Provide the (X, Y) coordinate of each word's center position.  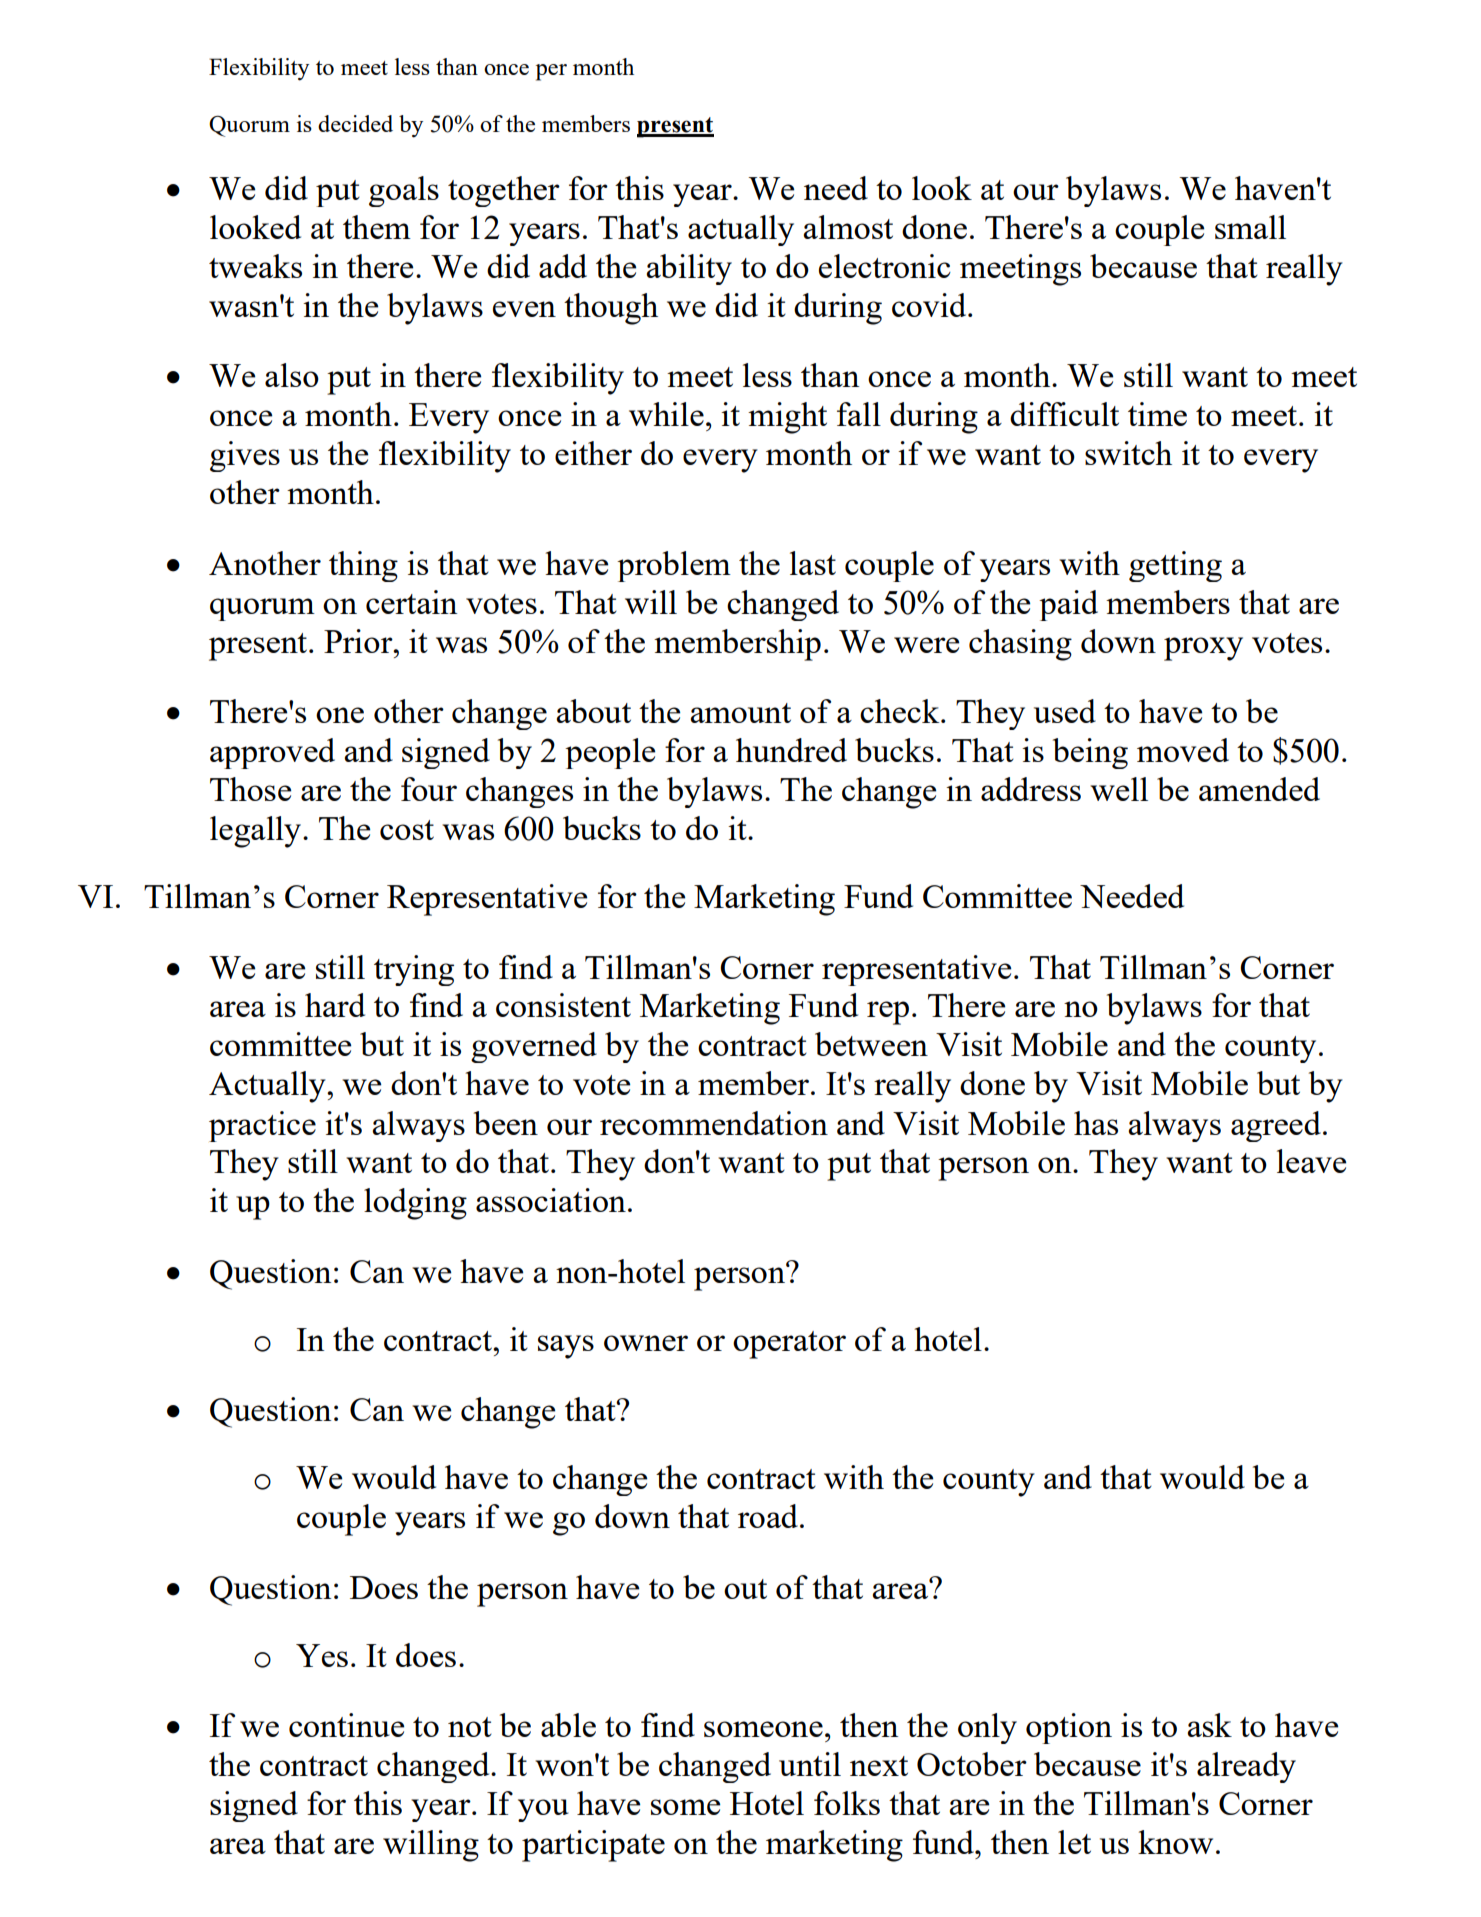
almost (848, 227)
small (1250, 227)
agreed (1276, 1126)
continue (346, 1725)
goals (404, 191)
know (1175, 1842)
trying (414, 970)
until (810, 1764)
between (871, 1044)
